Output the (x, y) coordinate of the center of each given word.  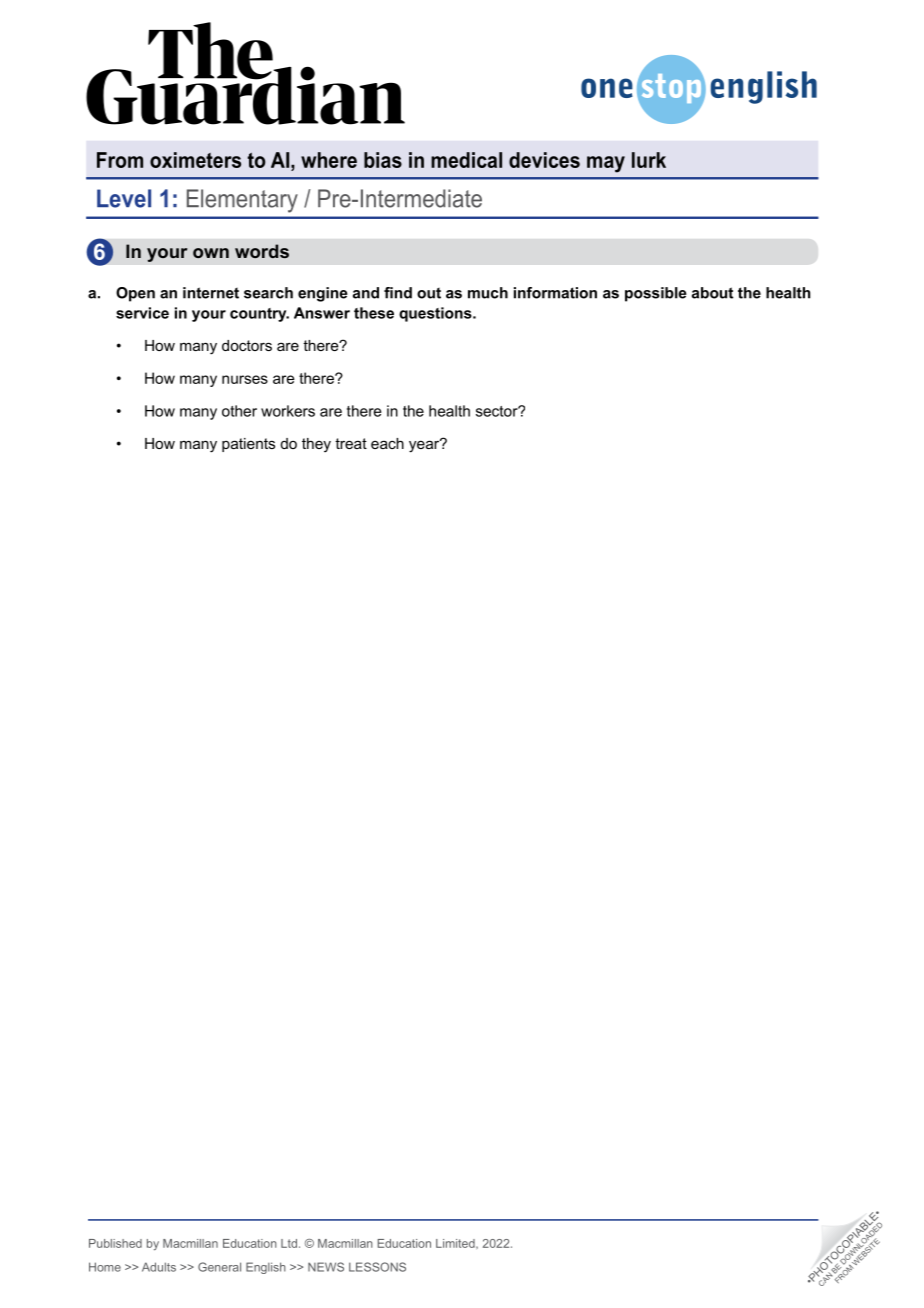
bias (383, 160)
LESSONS (377, 1267)
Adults (159, 1267)
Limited (456, 1243)
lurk (649, 160)
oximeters (195, 160)
